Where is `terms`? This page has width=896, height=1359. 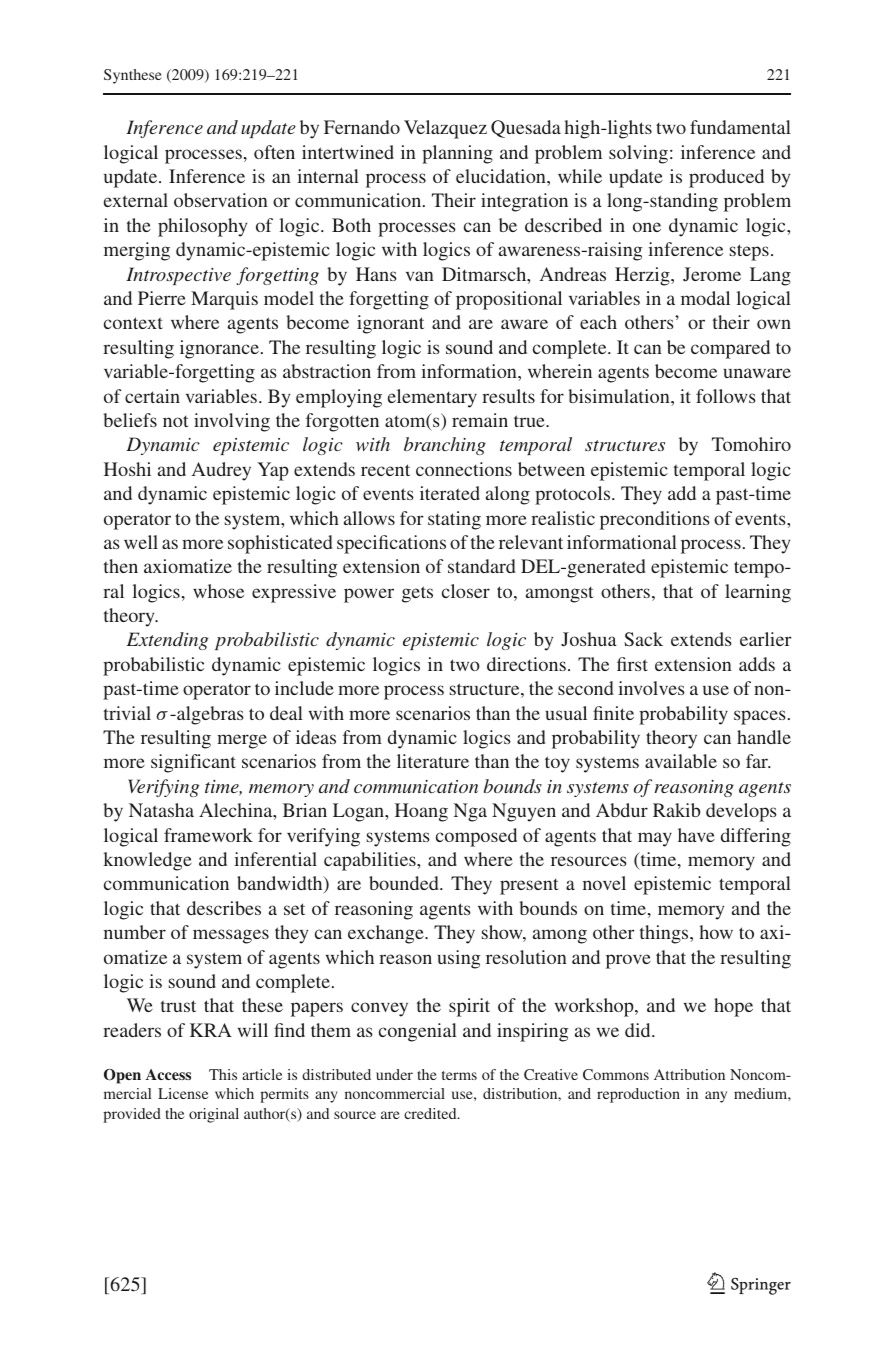
terms is located at coordinates (459, 1075).
